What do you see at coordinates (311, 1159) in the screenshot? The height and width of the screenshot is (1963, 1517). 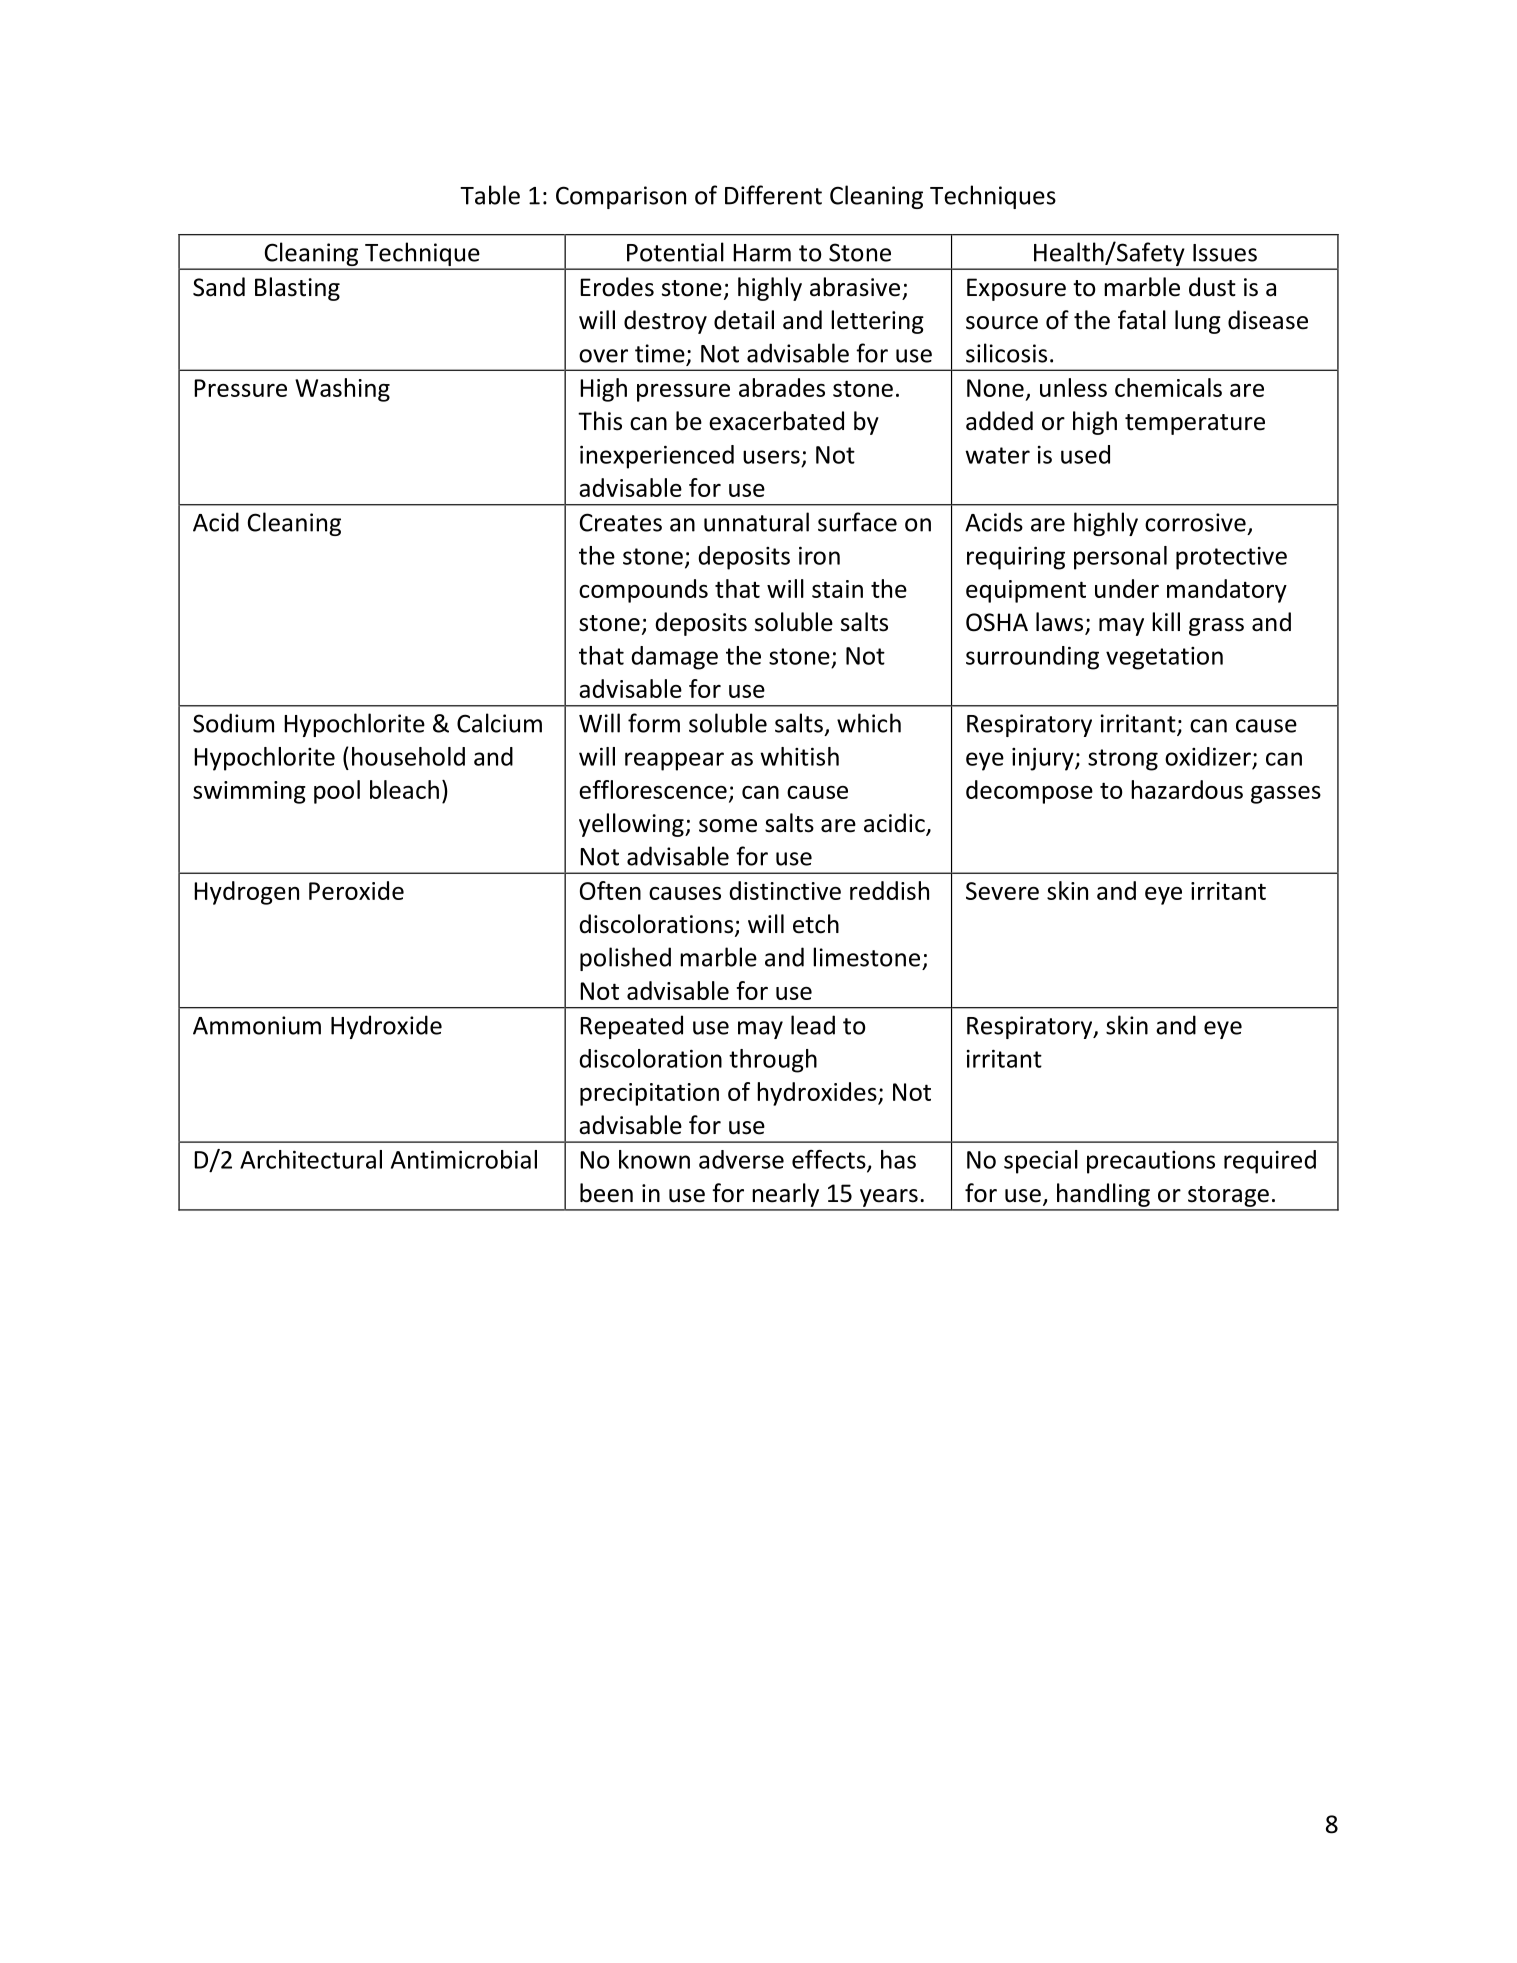 I see `Architectural` at bounding box center [311, 1159].
